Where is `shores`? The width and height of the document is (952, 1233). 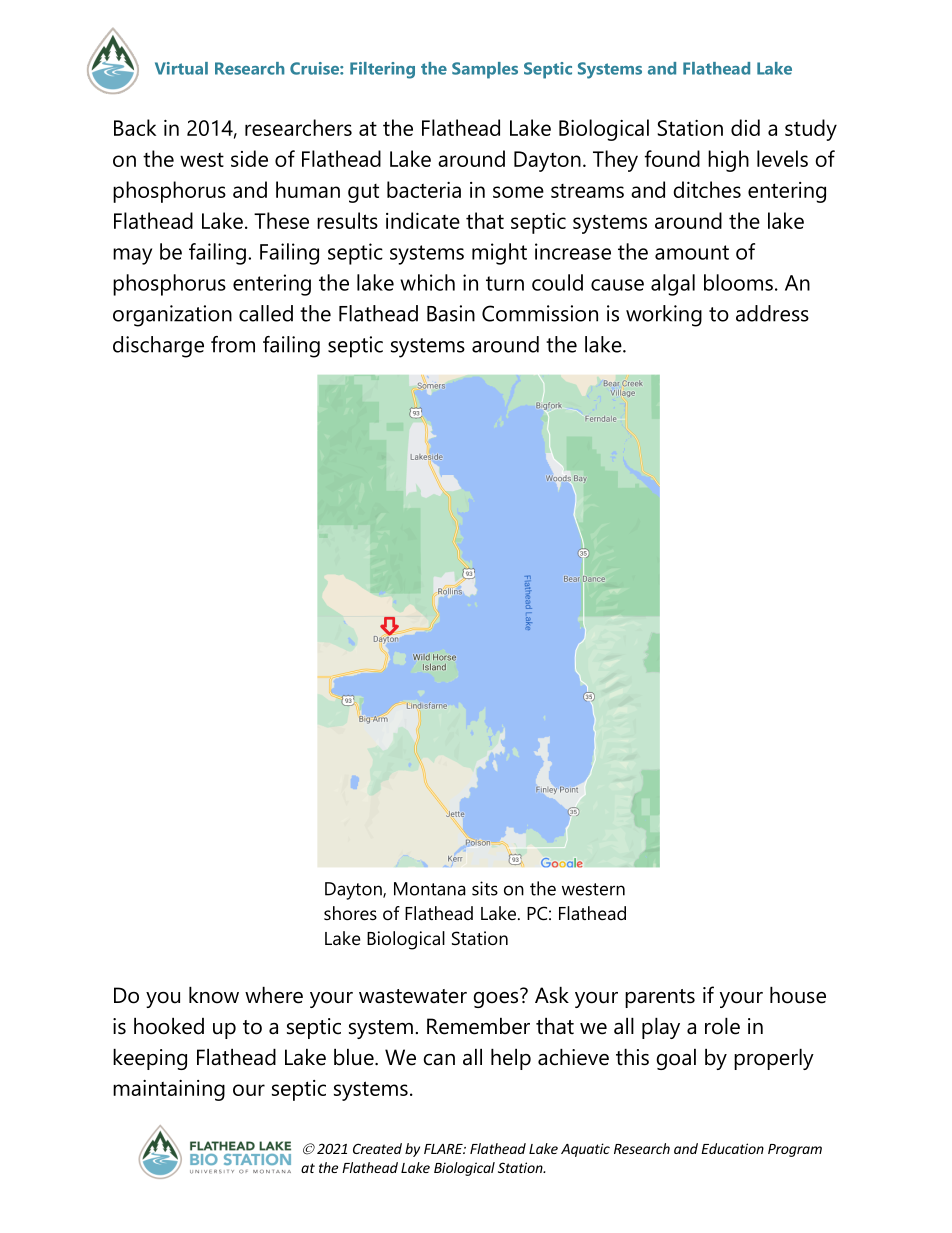
shores is located at coordinates (350, 913).
